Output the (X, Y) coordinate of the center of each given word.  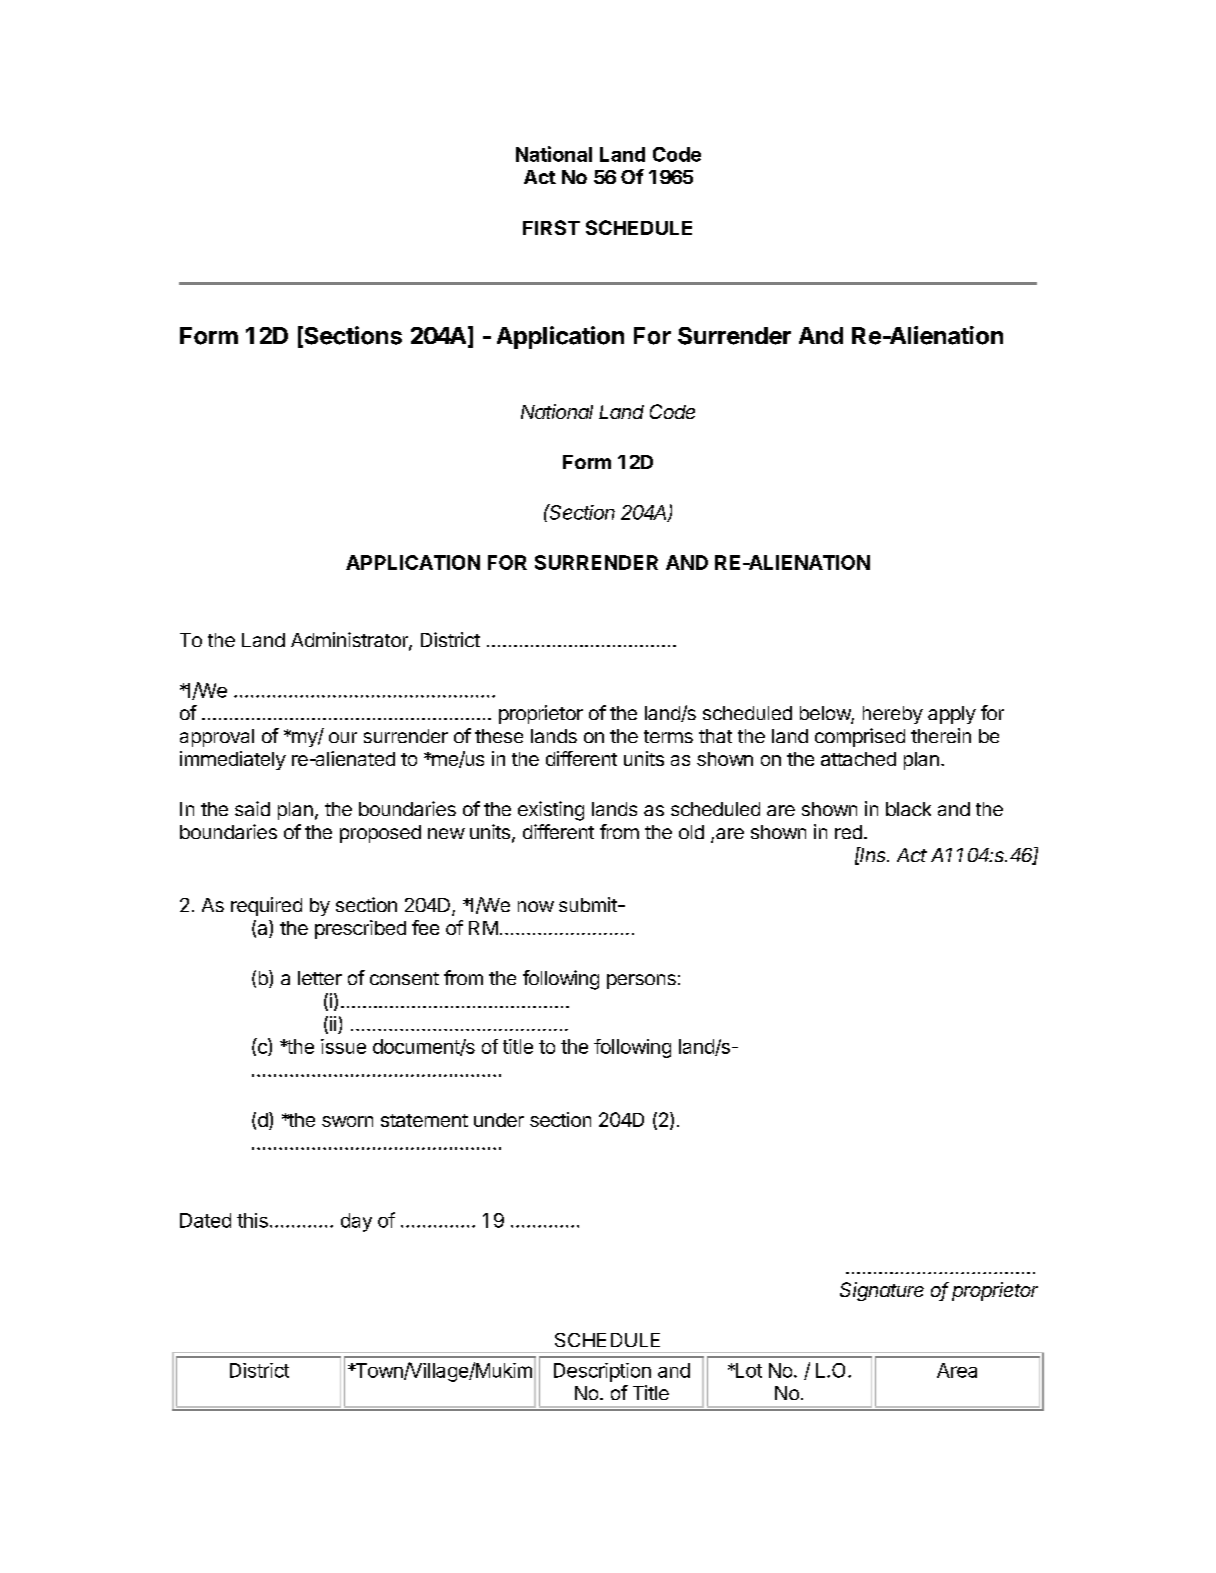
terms (668, 736)
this (252, 1220)
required (266, 906)
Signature (882, 1291)
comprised (860, 737)
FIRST (551, 227)
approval (217, 738)
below (826, 714)
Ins (874, 854)
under (499, 1120)
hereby (893, 715)
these (499, 736)
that (715, 736)
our (343, 737)
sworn (347, 1121)
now (536, 906)
